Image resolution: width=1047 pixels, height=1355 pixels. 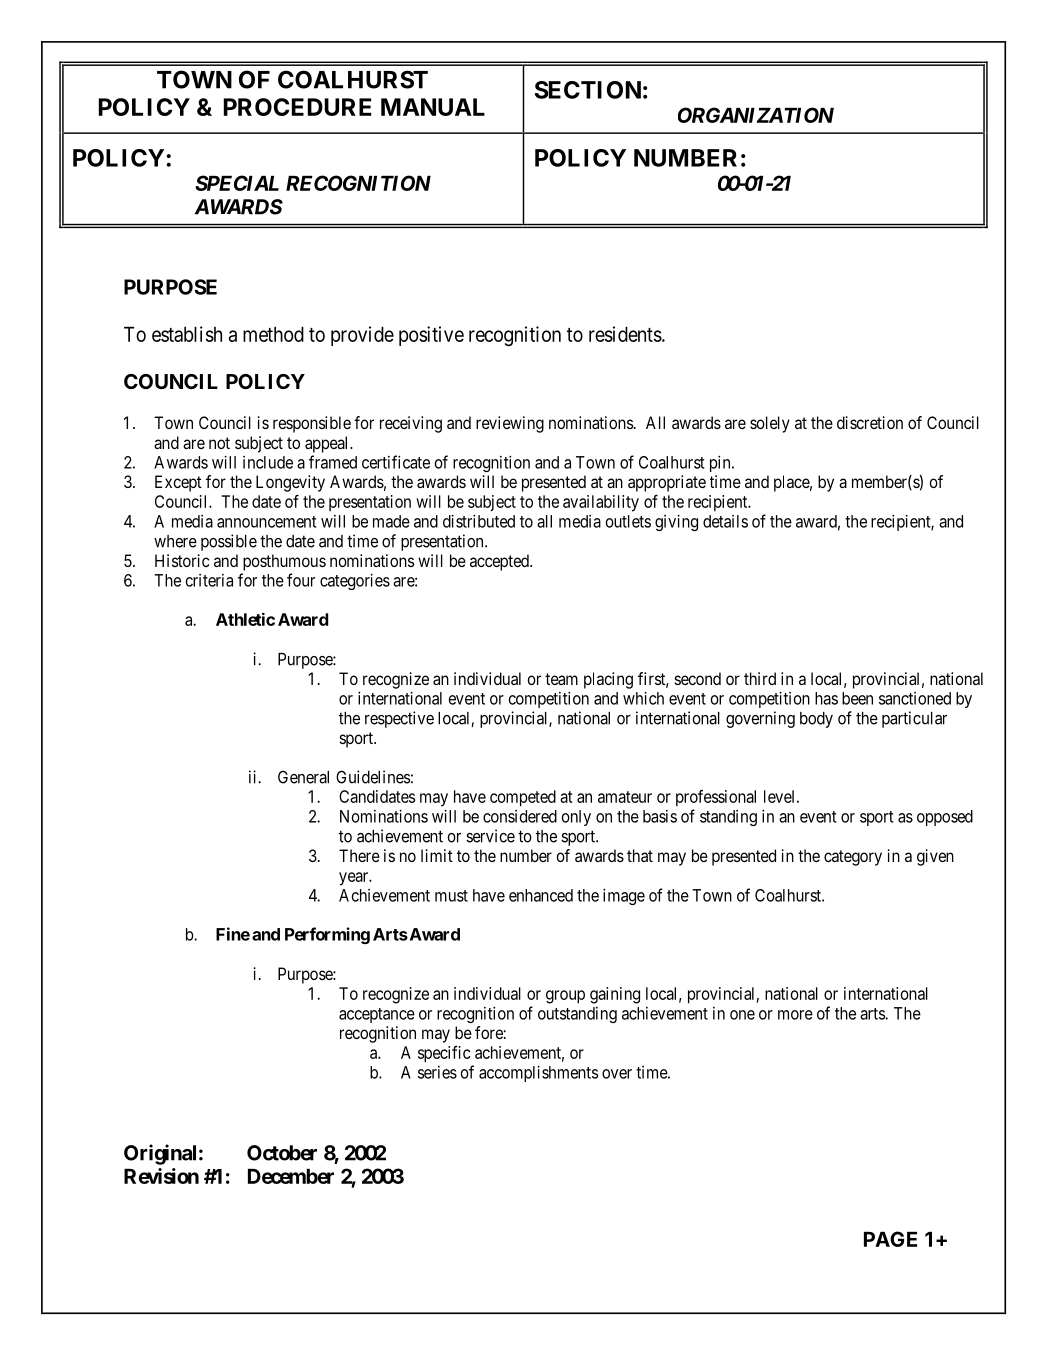 What do you see at coordinates (576, 818) in the screenshot?
I see `only` at bounding box center [576, 818].
